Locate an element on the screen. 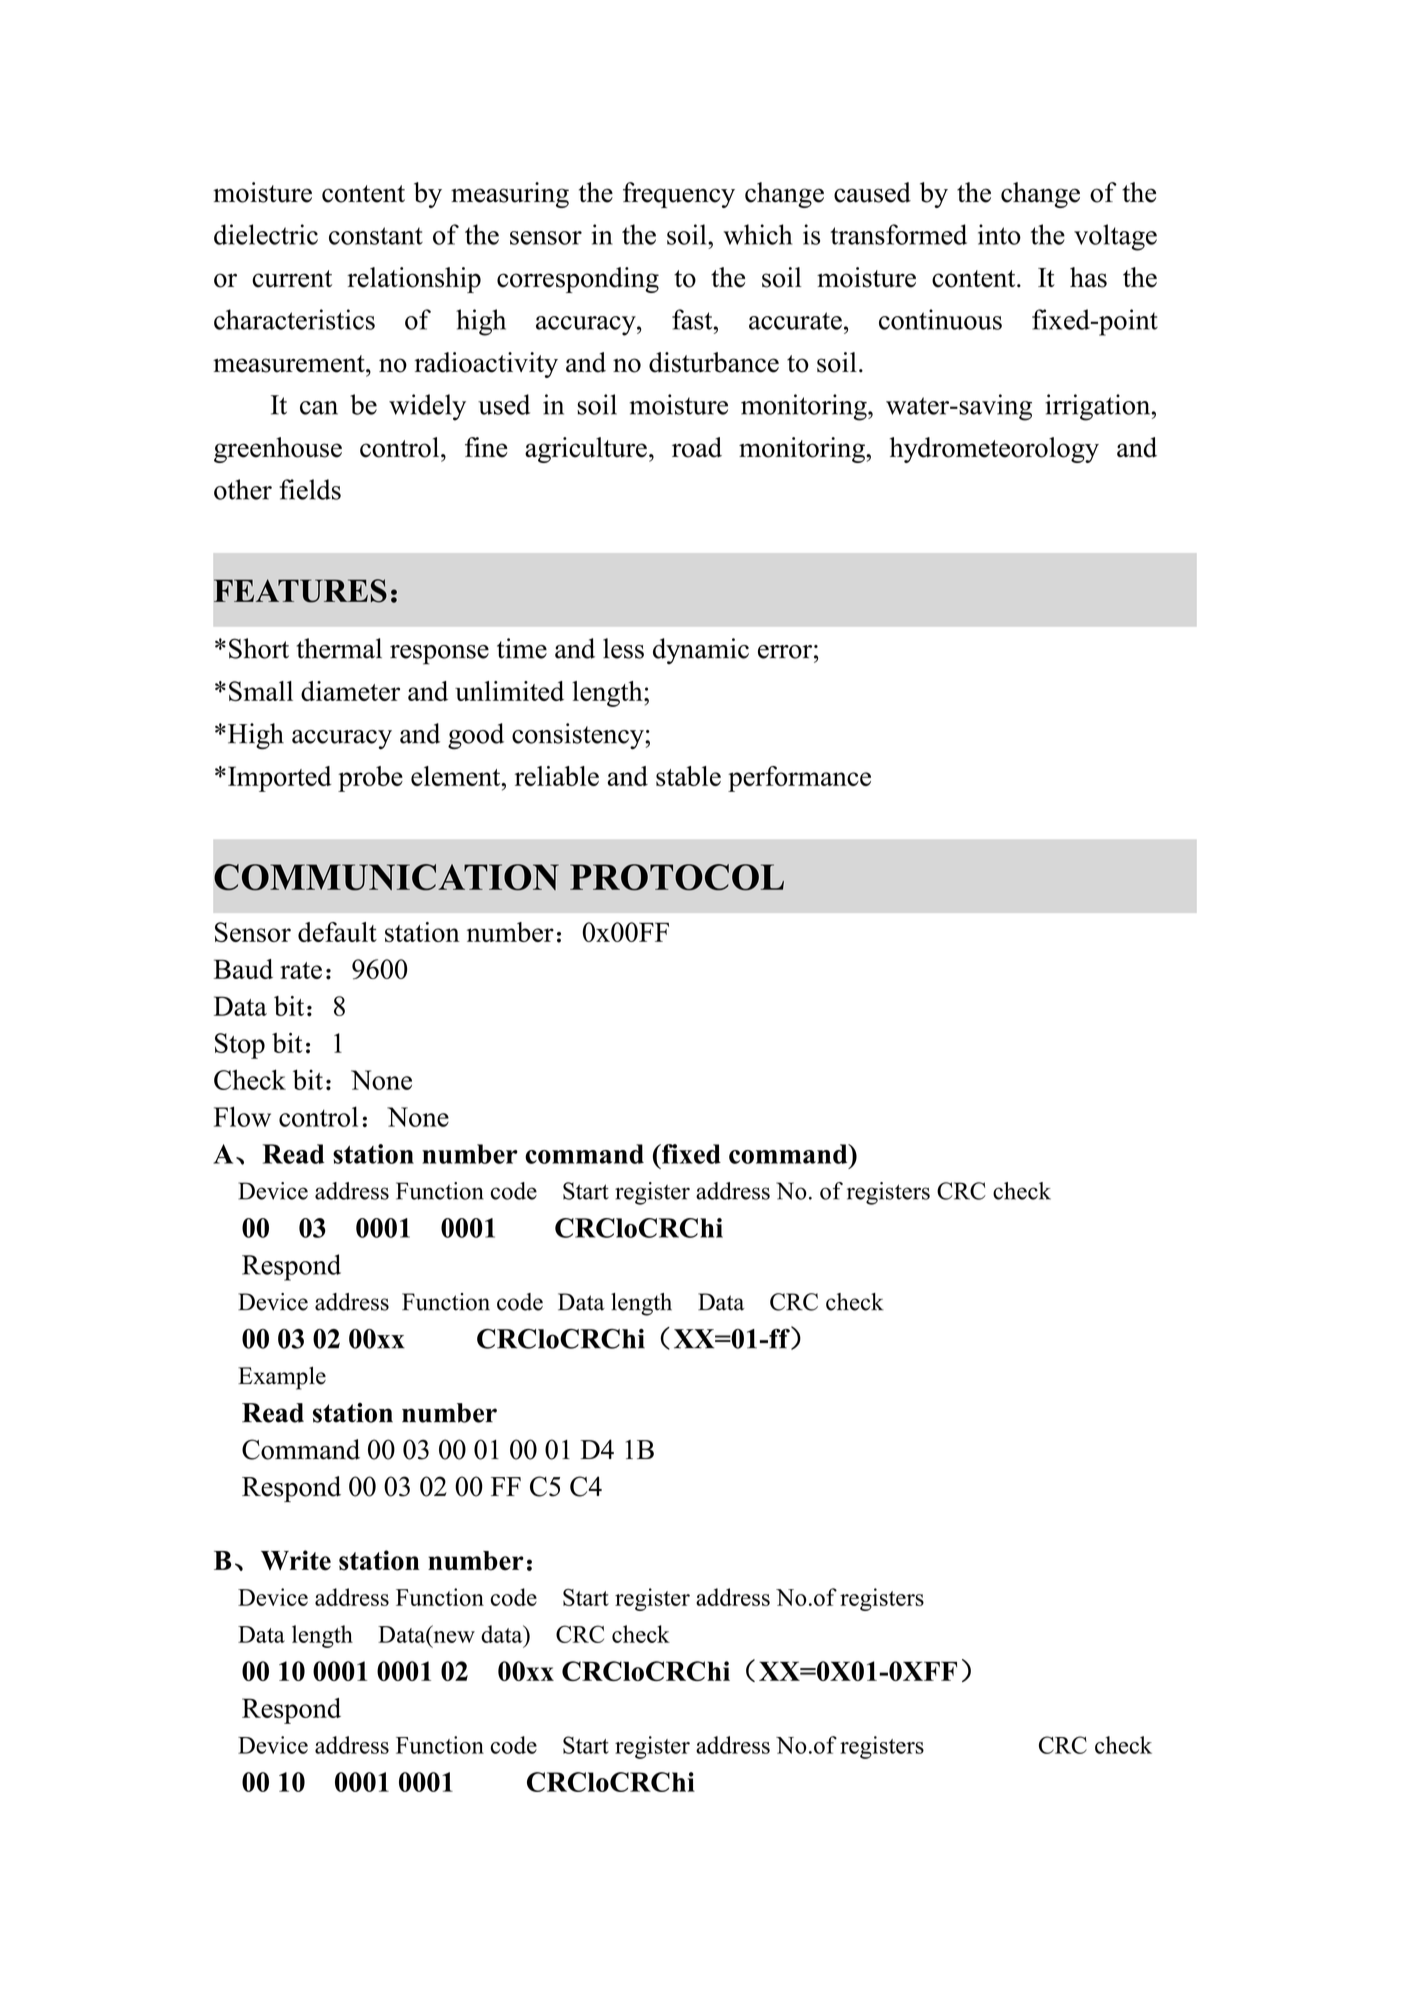 This screenshot has height=1994, width=1410. PROTOCOL is located at coordinates (677, 877).
